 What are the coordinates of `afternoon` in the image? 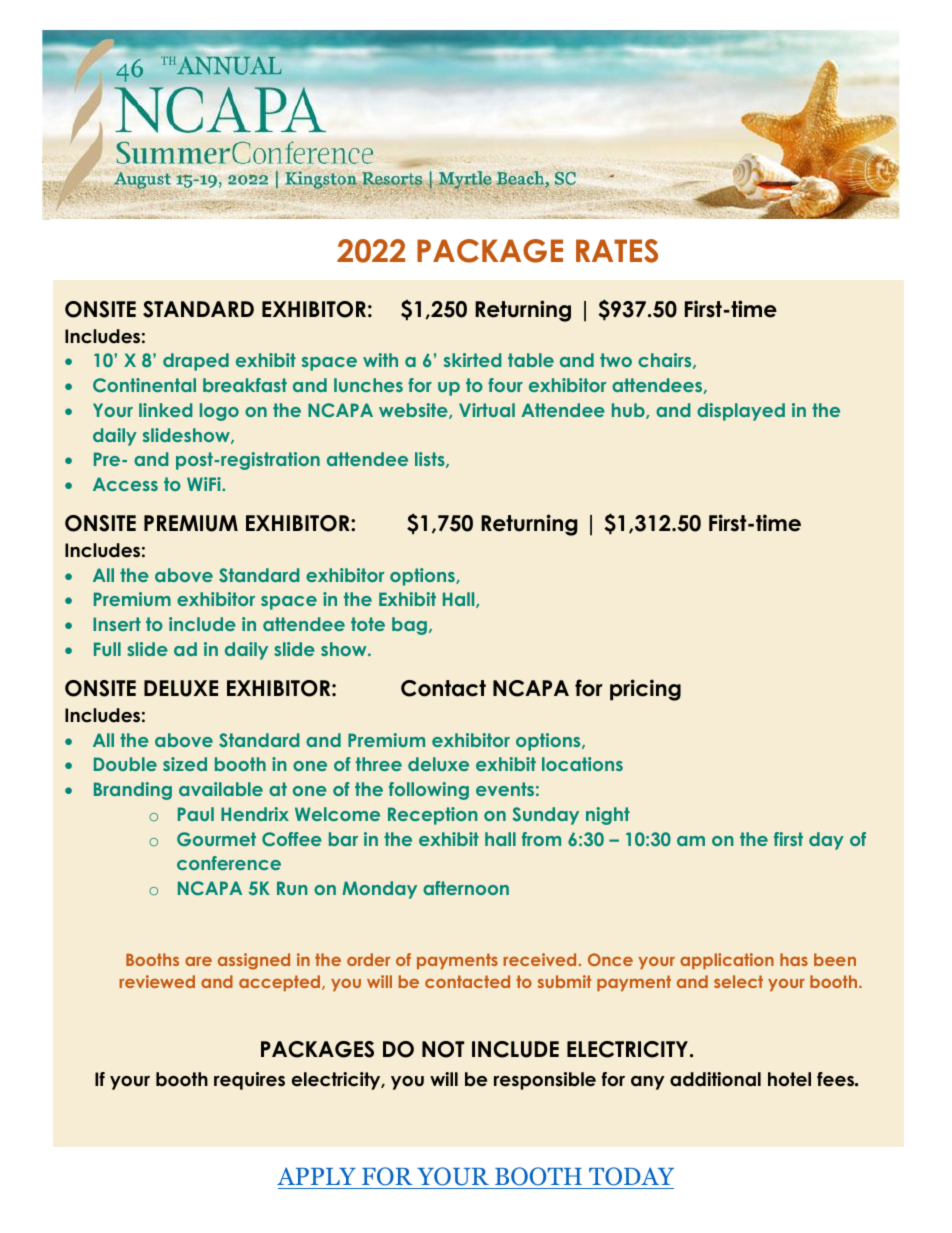 It's located at (466, 888).
